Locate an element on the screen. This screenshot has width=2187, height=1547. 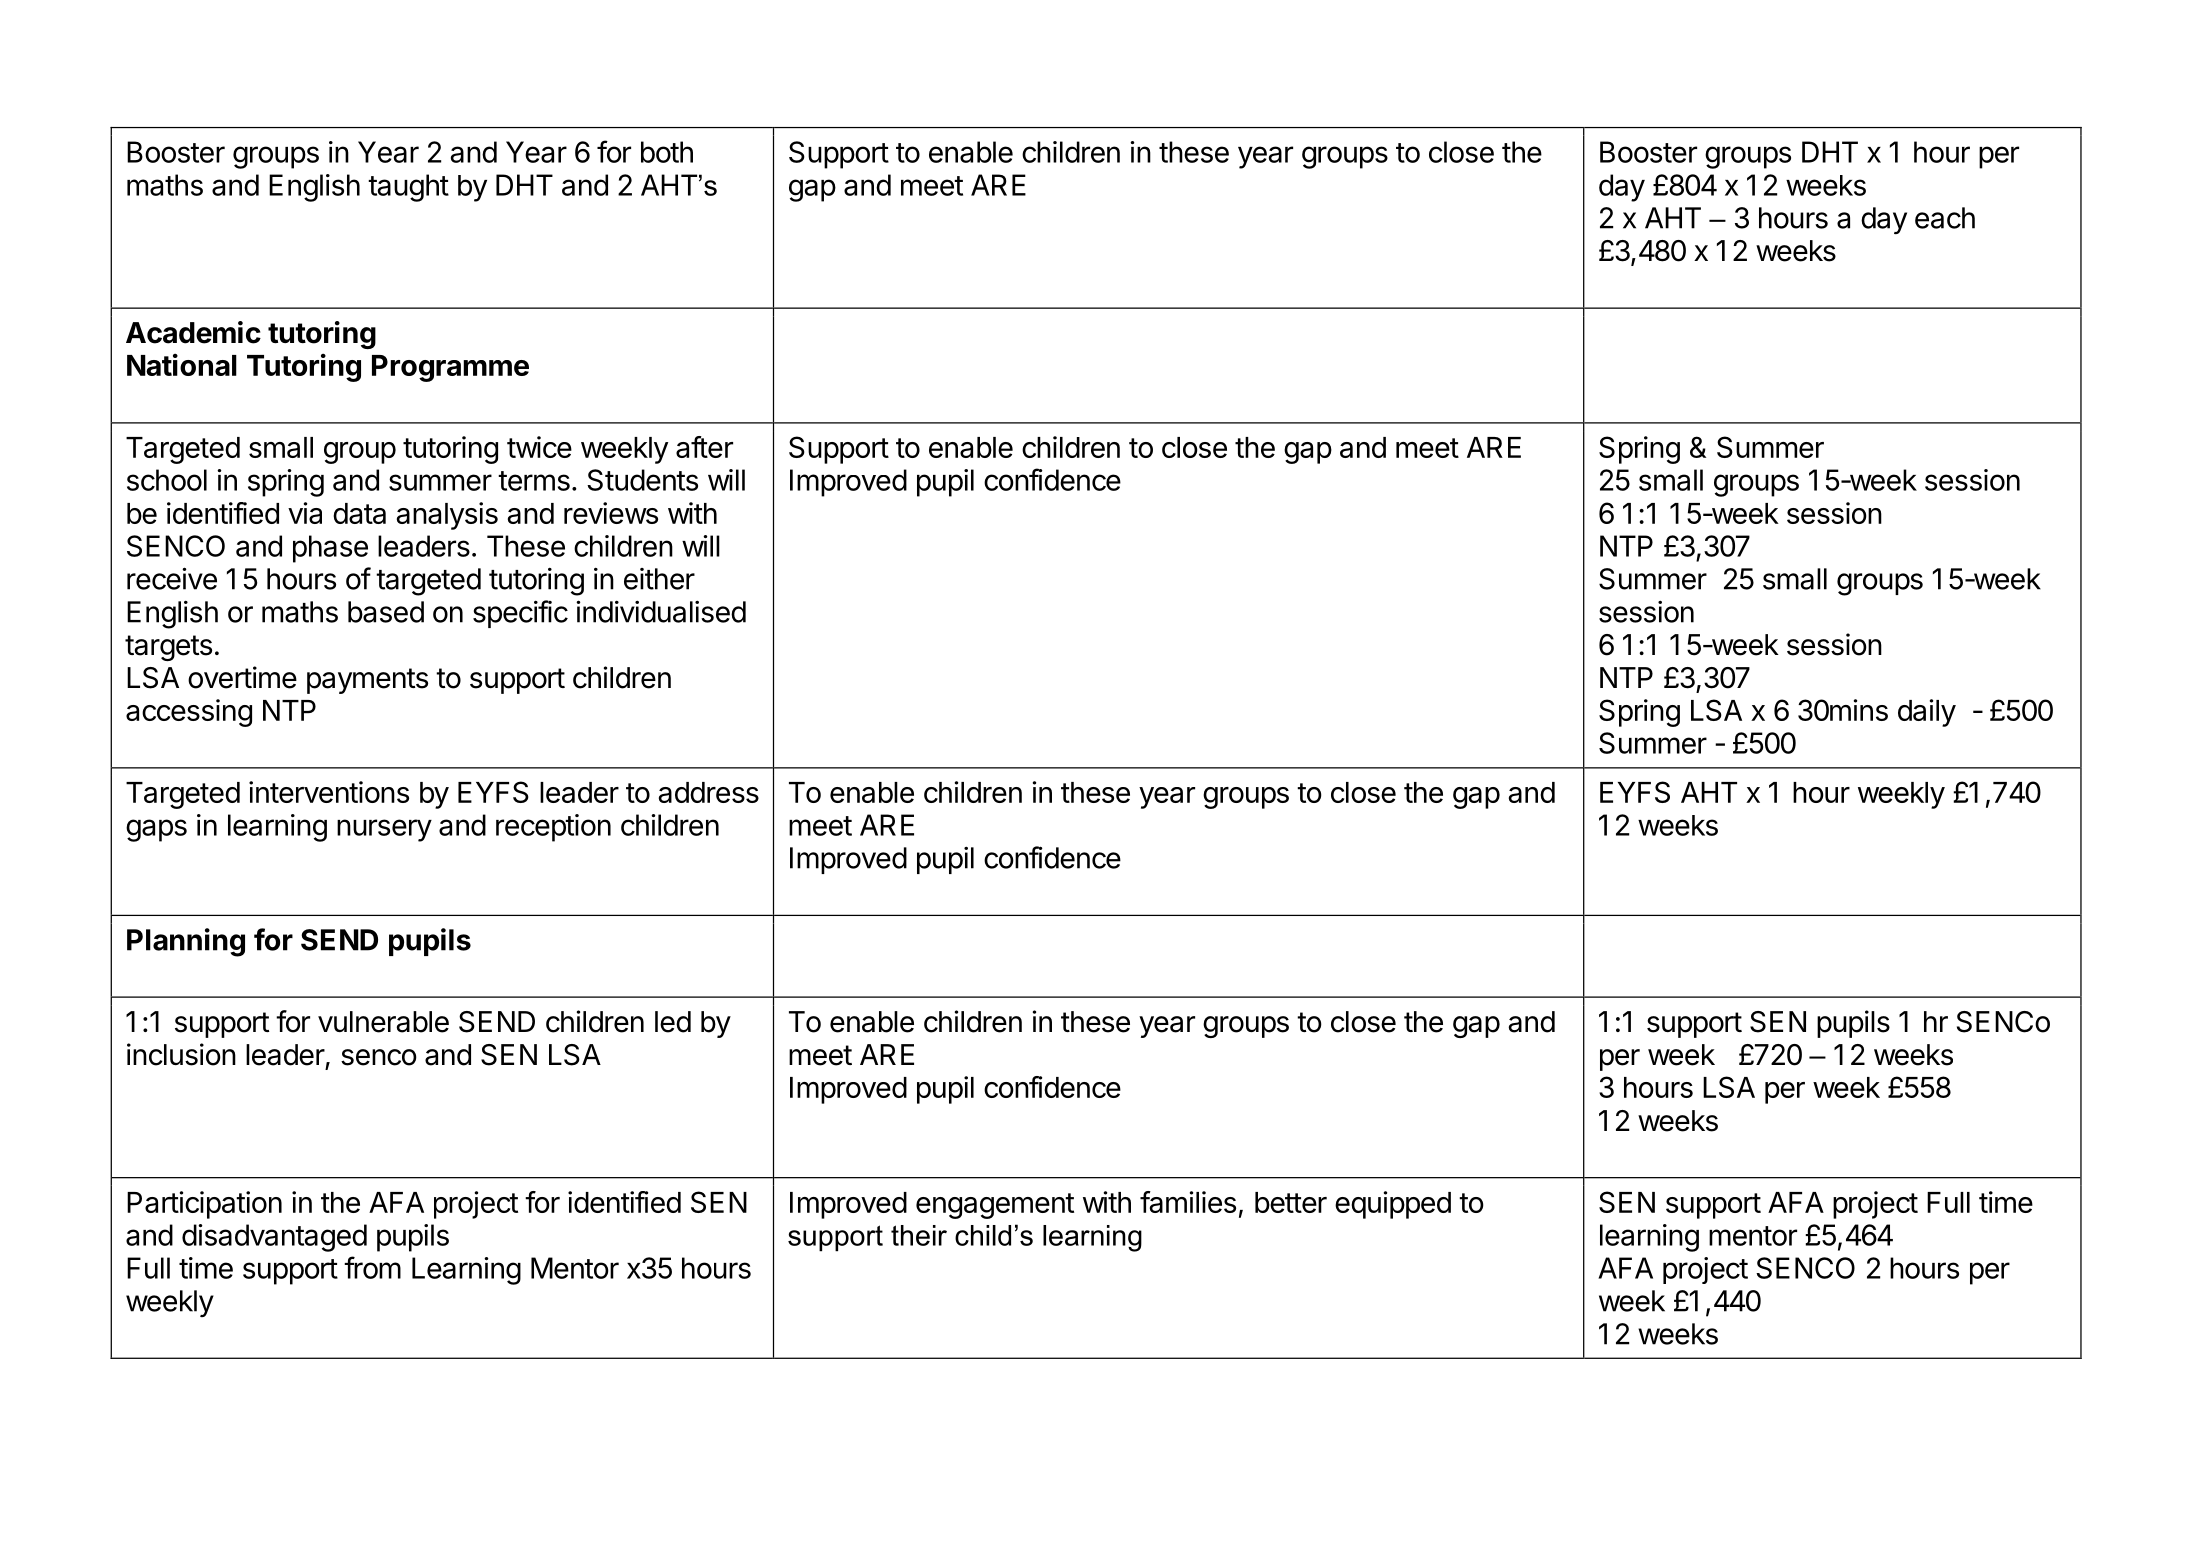
both is located at coordinates (667, 152).
